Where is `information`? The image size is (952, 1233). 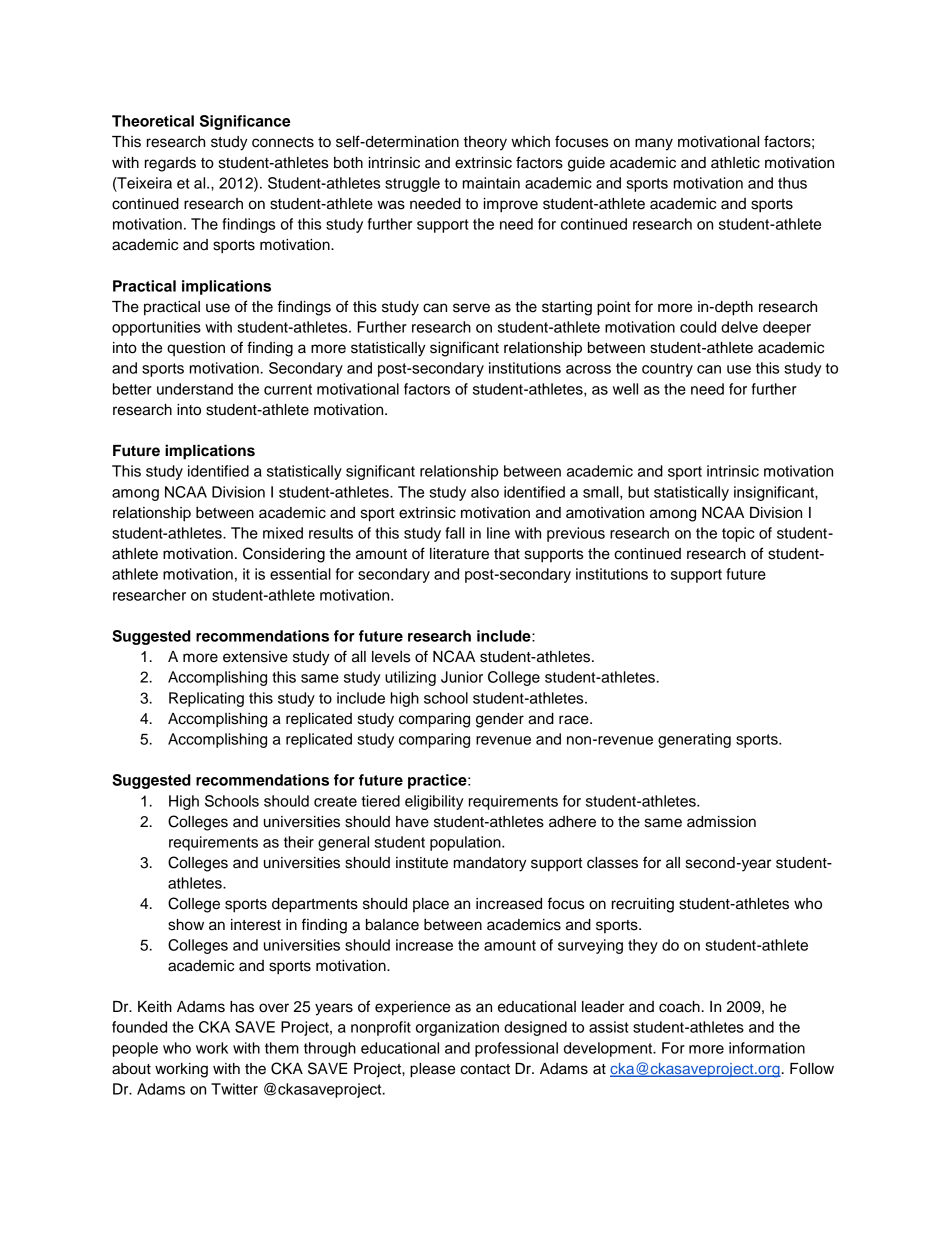 information is located at coordinates (767, 1048).
